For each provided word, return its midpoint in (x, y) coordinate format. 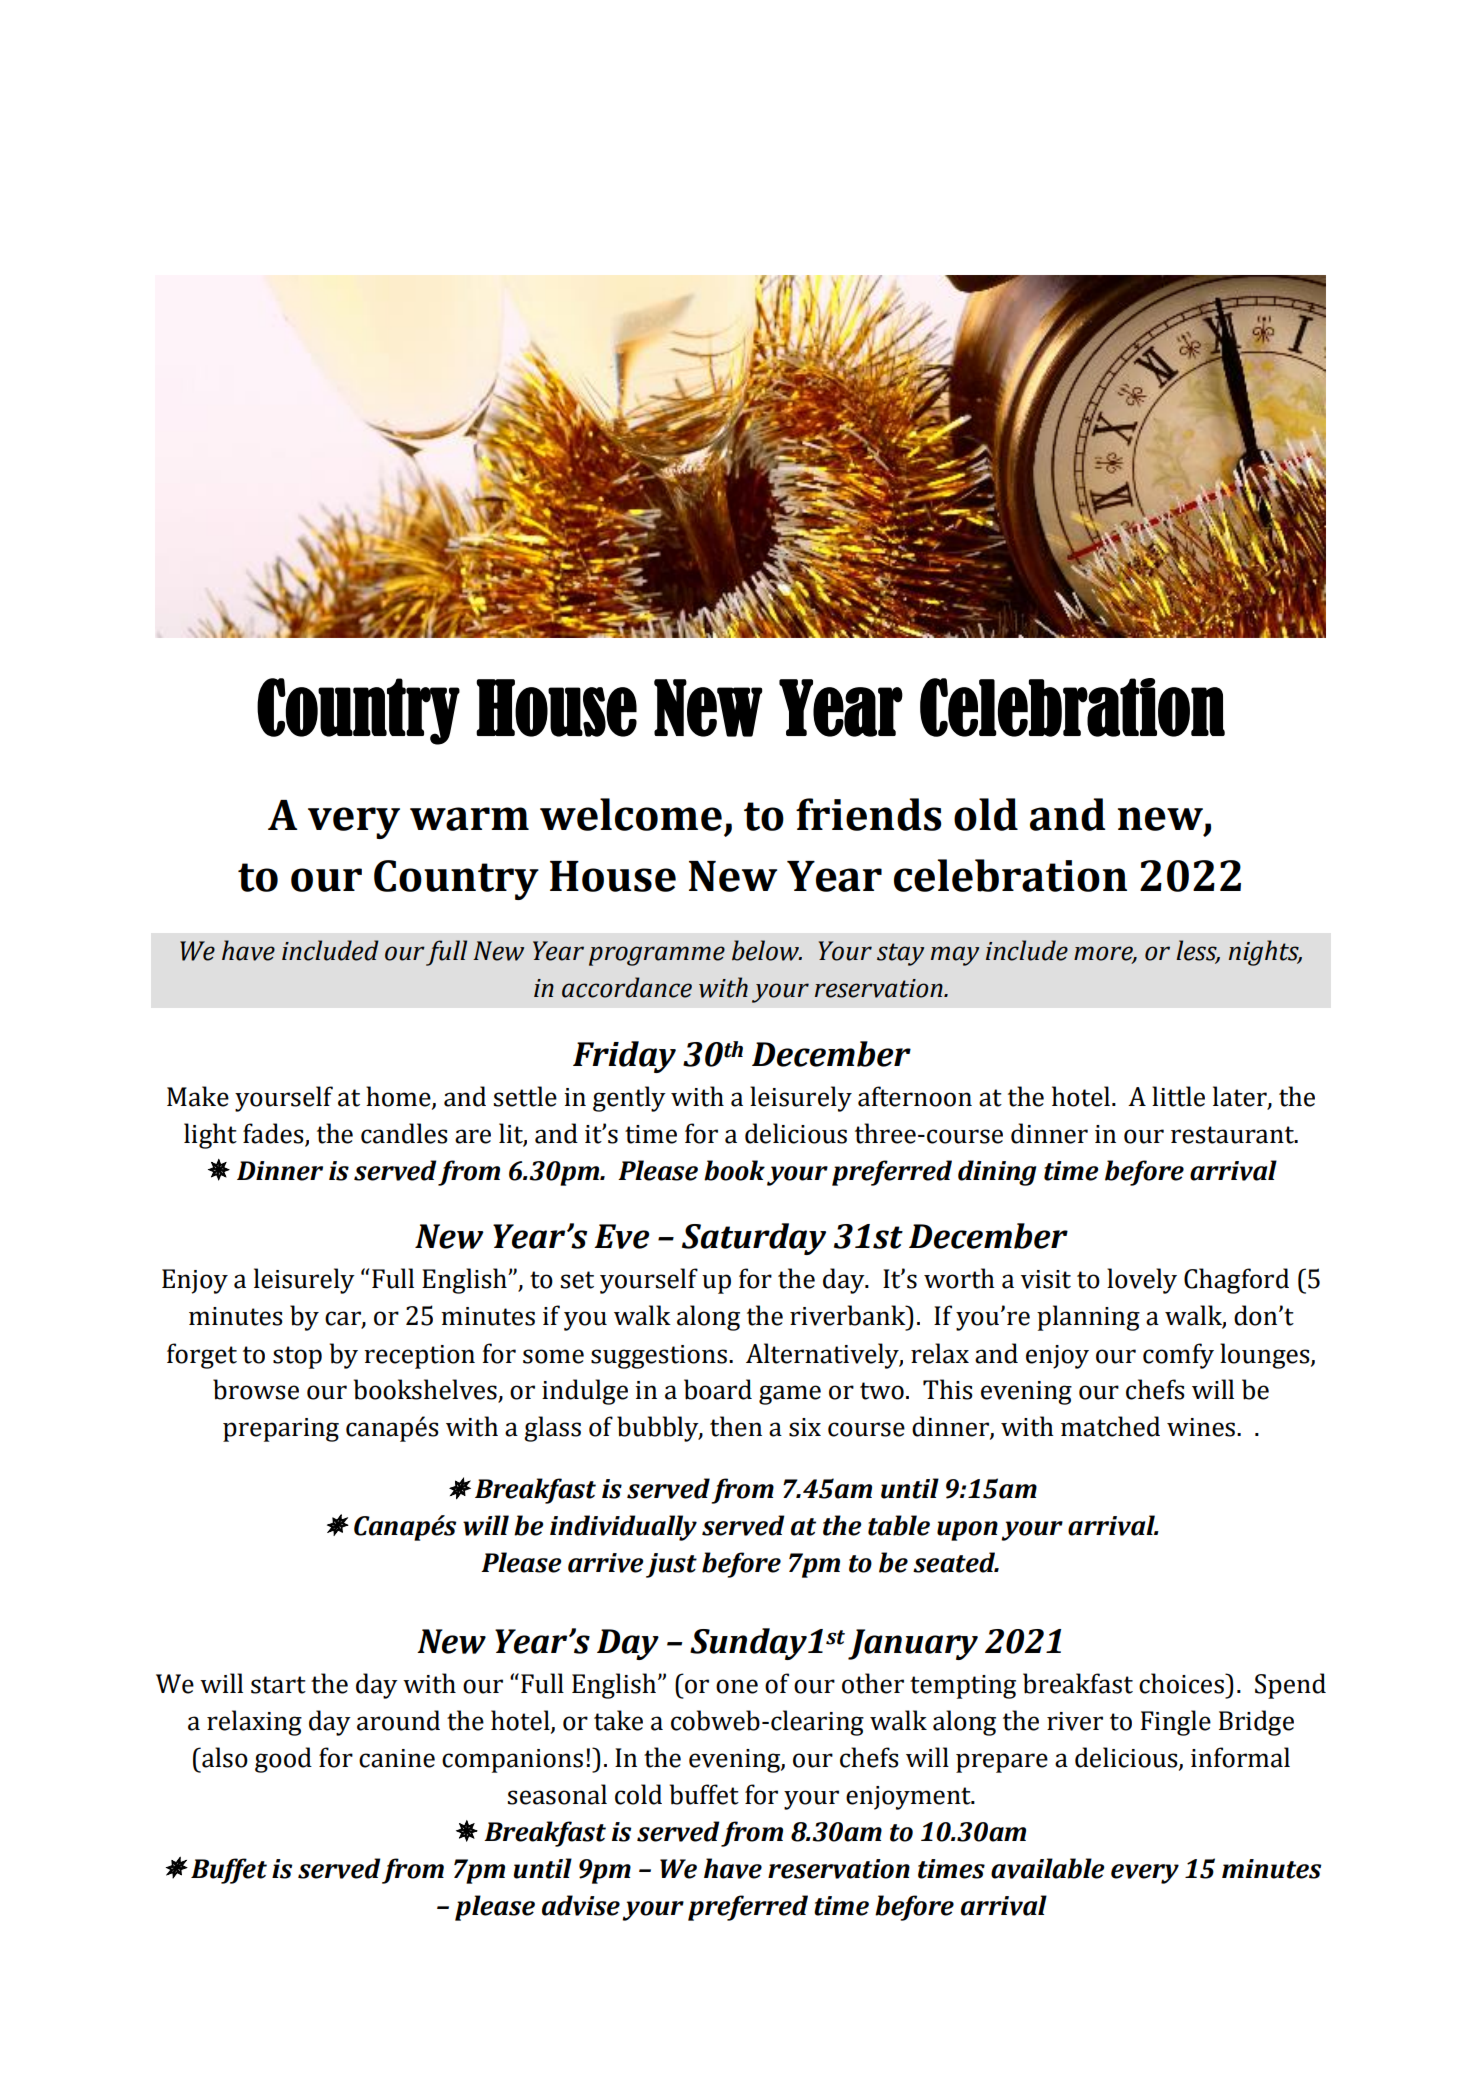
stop (297, 1357)
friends (869, 814)
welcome (631, 814)
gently (629, 1099)
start (278, 1685)
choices (1182, 1683)
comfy (1178, 1356)
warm (469, 819)
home (399, 1097)
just (671, 1565)
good (283, 1760)
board (718, 1389)
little (1178, 1096)
